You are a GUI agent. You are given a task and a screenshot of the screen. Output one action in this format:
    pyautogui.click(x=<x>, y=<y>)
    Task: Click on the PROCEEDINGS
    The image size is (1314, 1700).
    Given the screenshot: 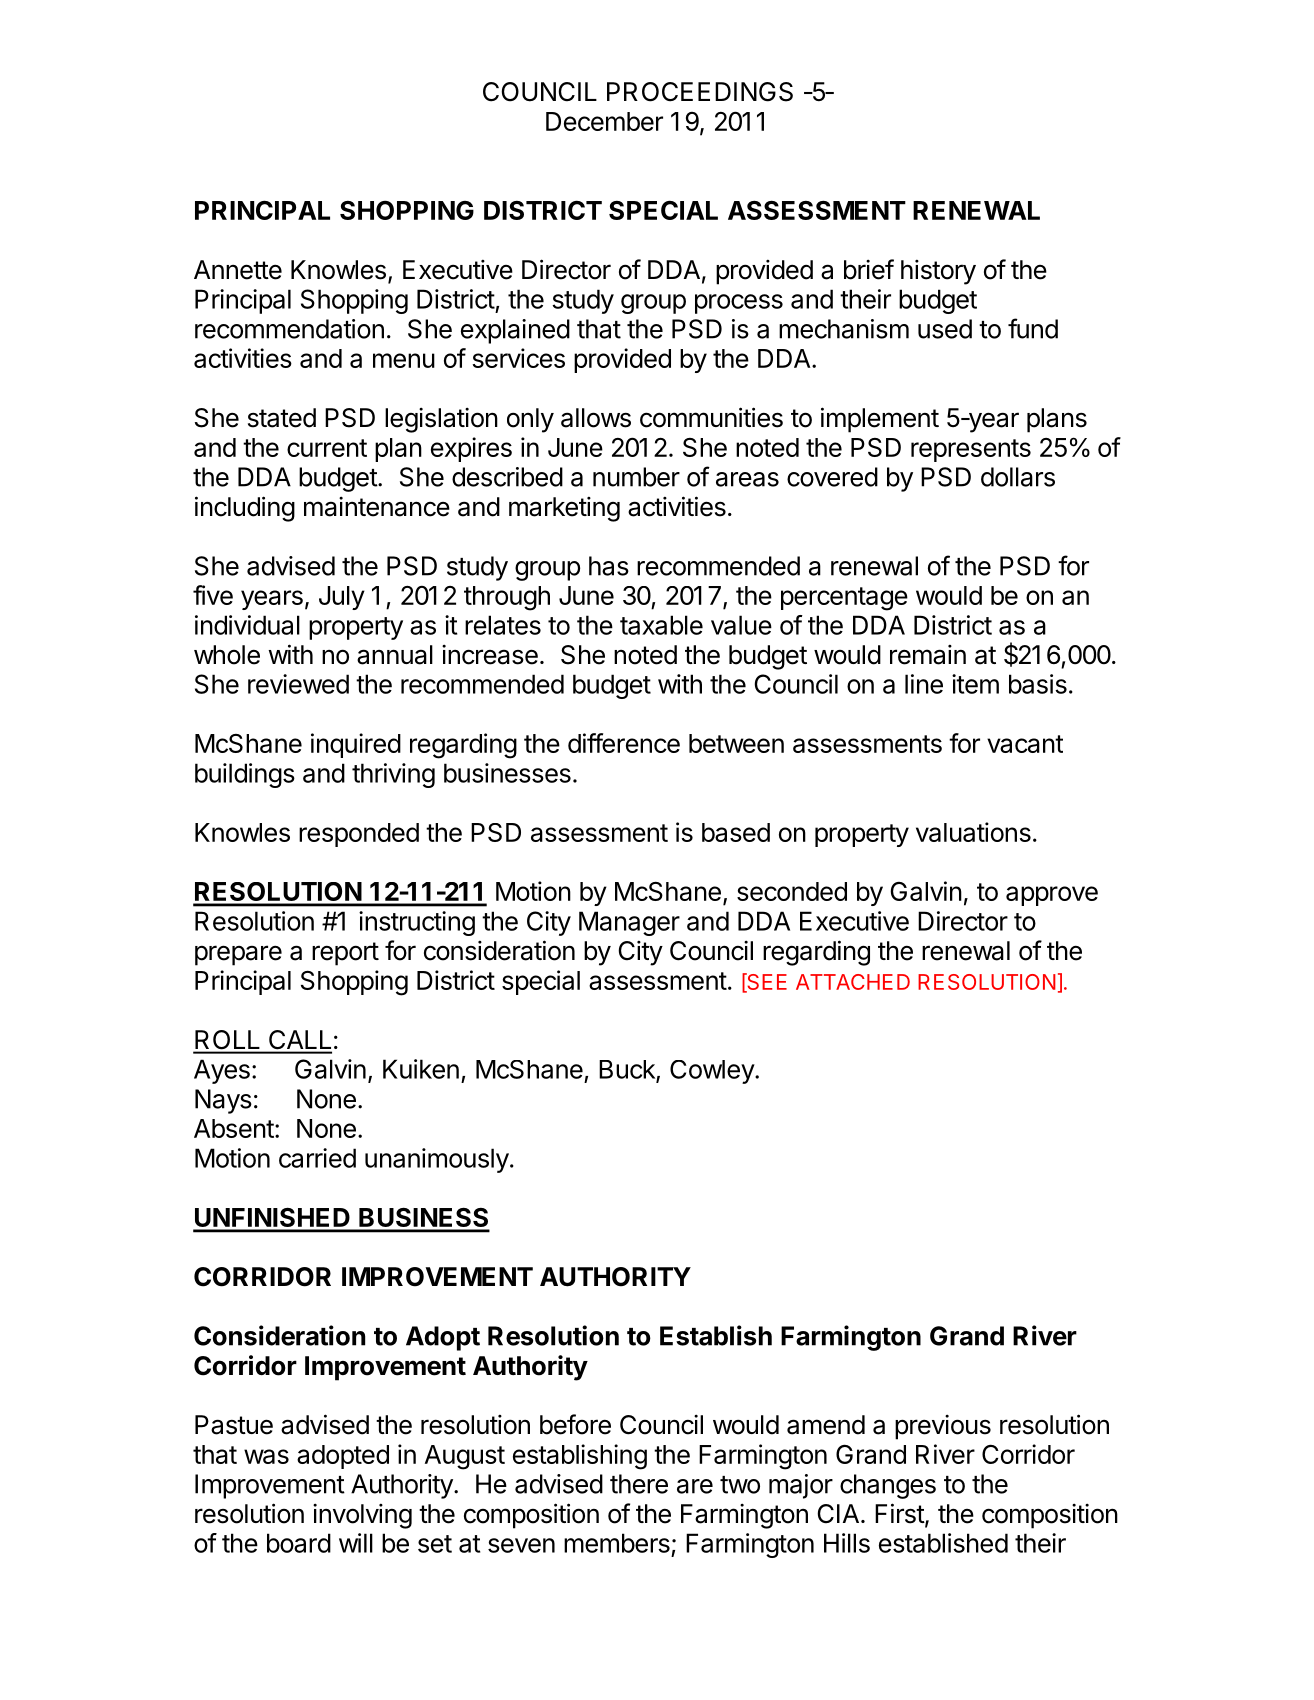 What is the action you would take?
    pyautogui.click(x=700, y=92)
